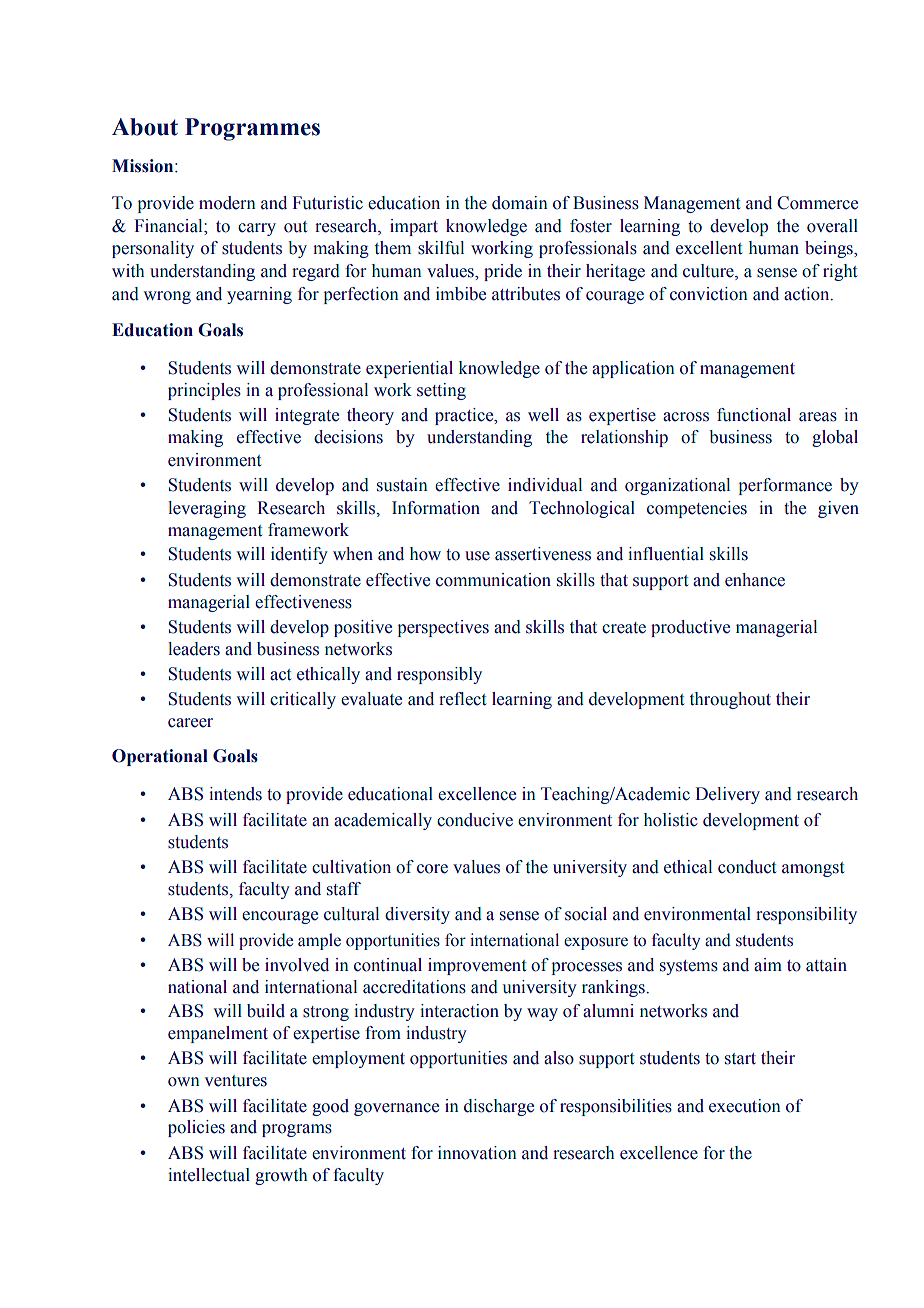 Image resolution: width=924 pixels, height=1308 pixels. Describe the element at coordinates (196, 1128) in the document. I see `policies` at that location.
